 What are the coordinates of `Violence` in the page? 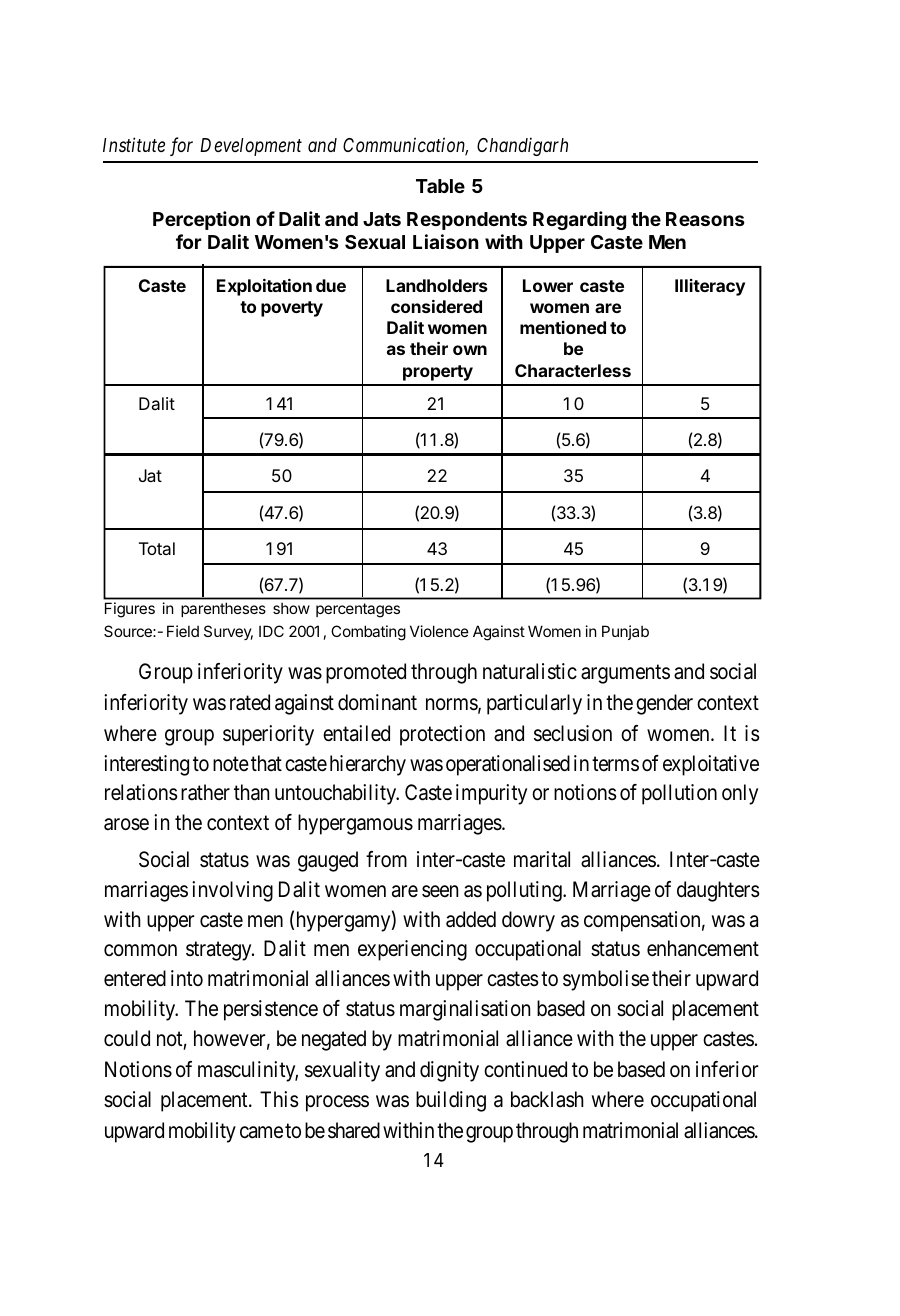 It's located at (439, 631).
